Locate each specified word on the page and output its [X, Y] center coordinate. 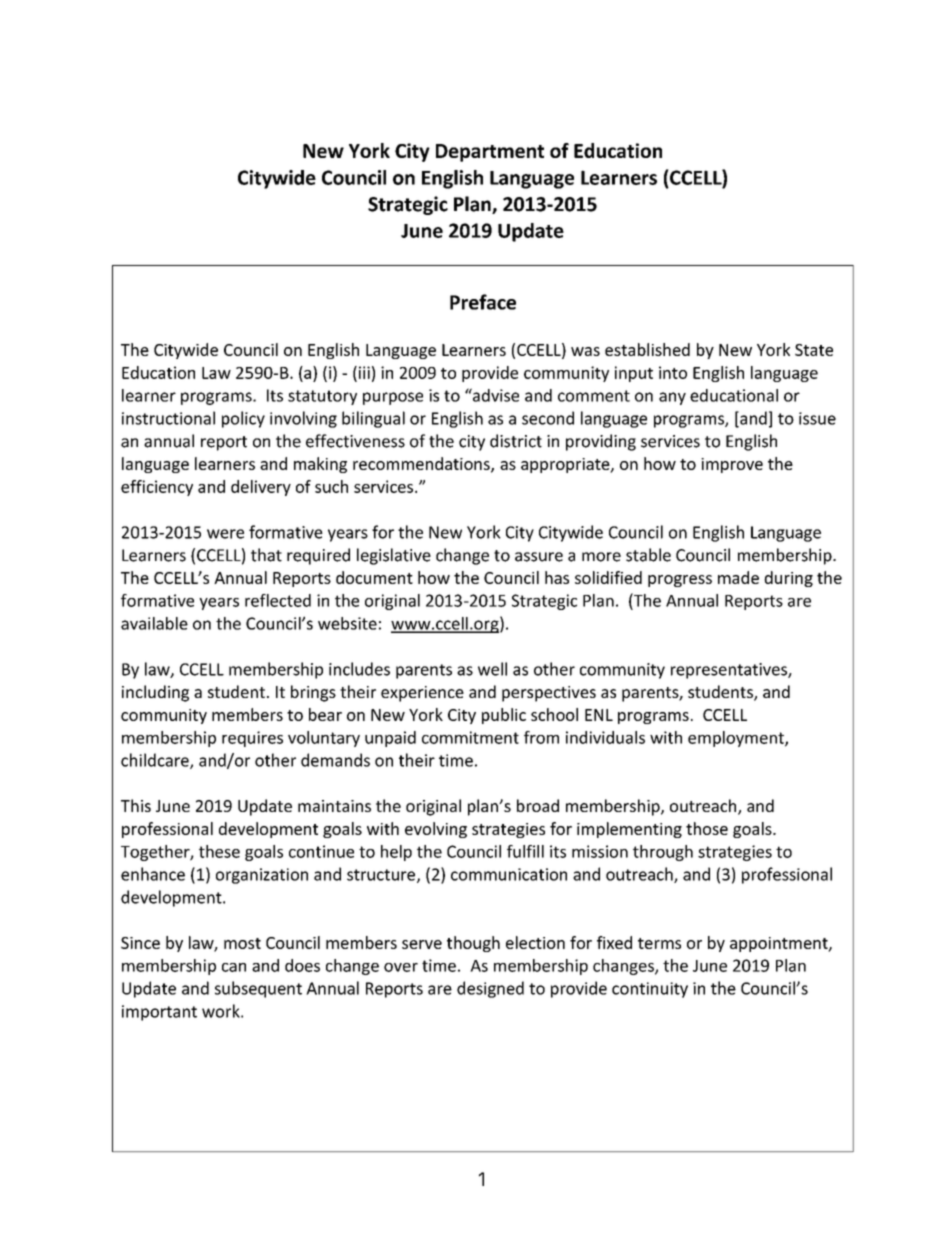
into [673, 372]
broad [538, 805]
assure [539, 557]
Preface [483, 302]
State [814, 350]
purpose [393, 398]
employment [737, 739]
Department [490, 153]
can [234, 967]
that [266, 555]
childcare [156, 761]
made [738, 577]
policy [243, 419]
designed [490, 989]
